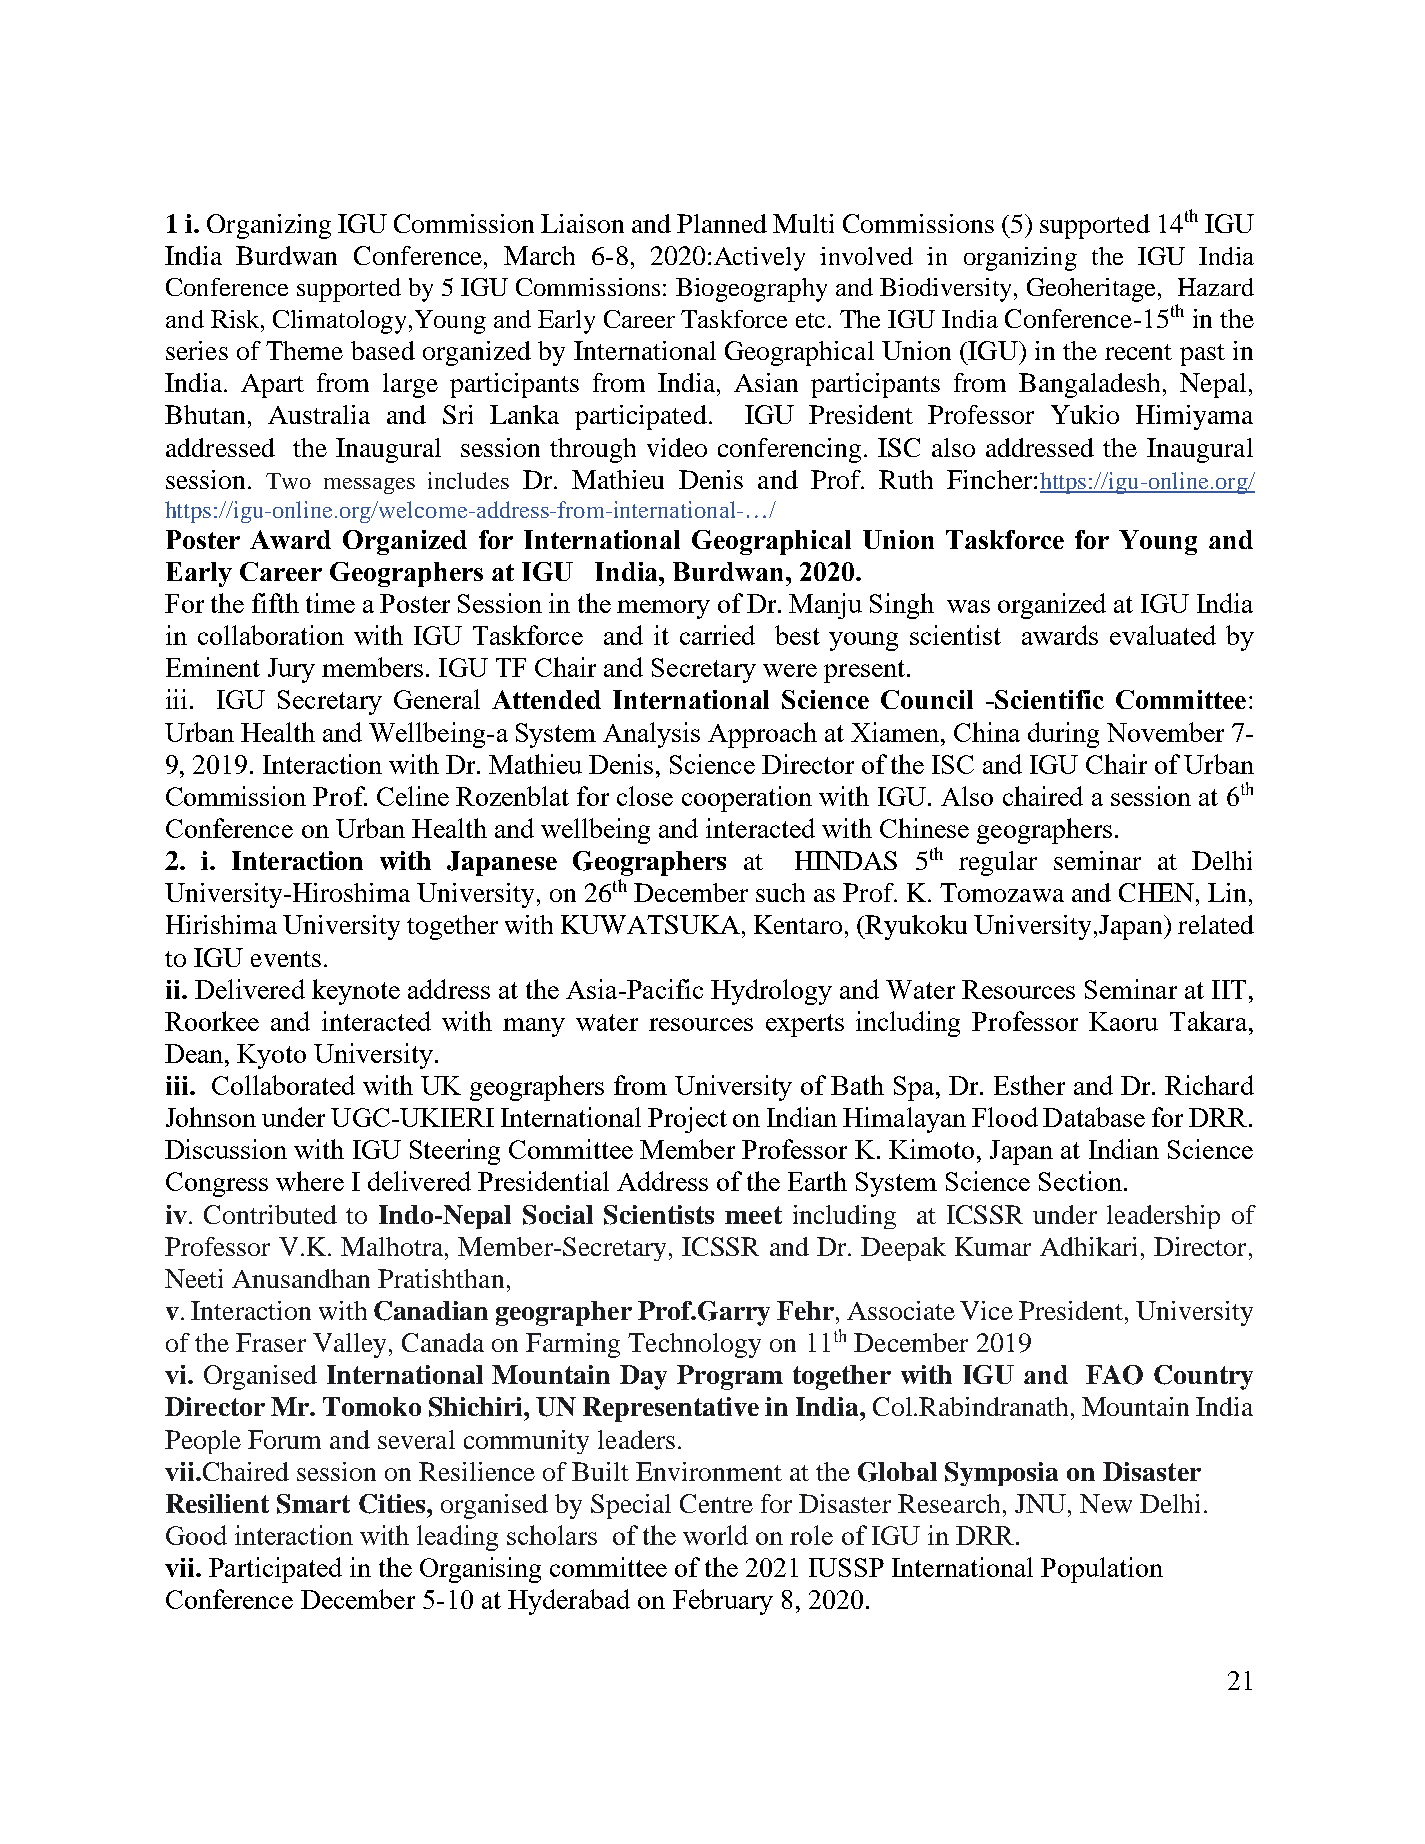 The height and width of the document is (1844, 1425). I want to click on world, so click(715, 1535).
